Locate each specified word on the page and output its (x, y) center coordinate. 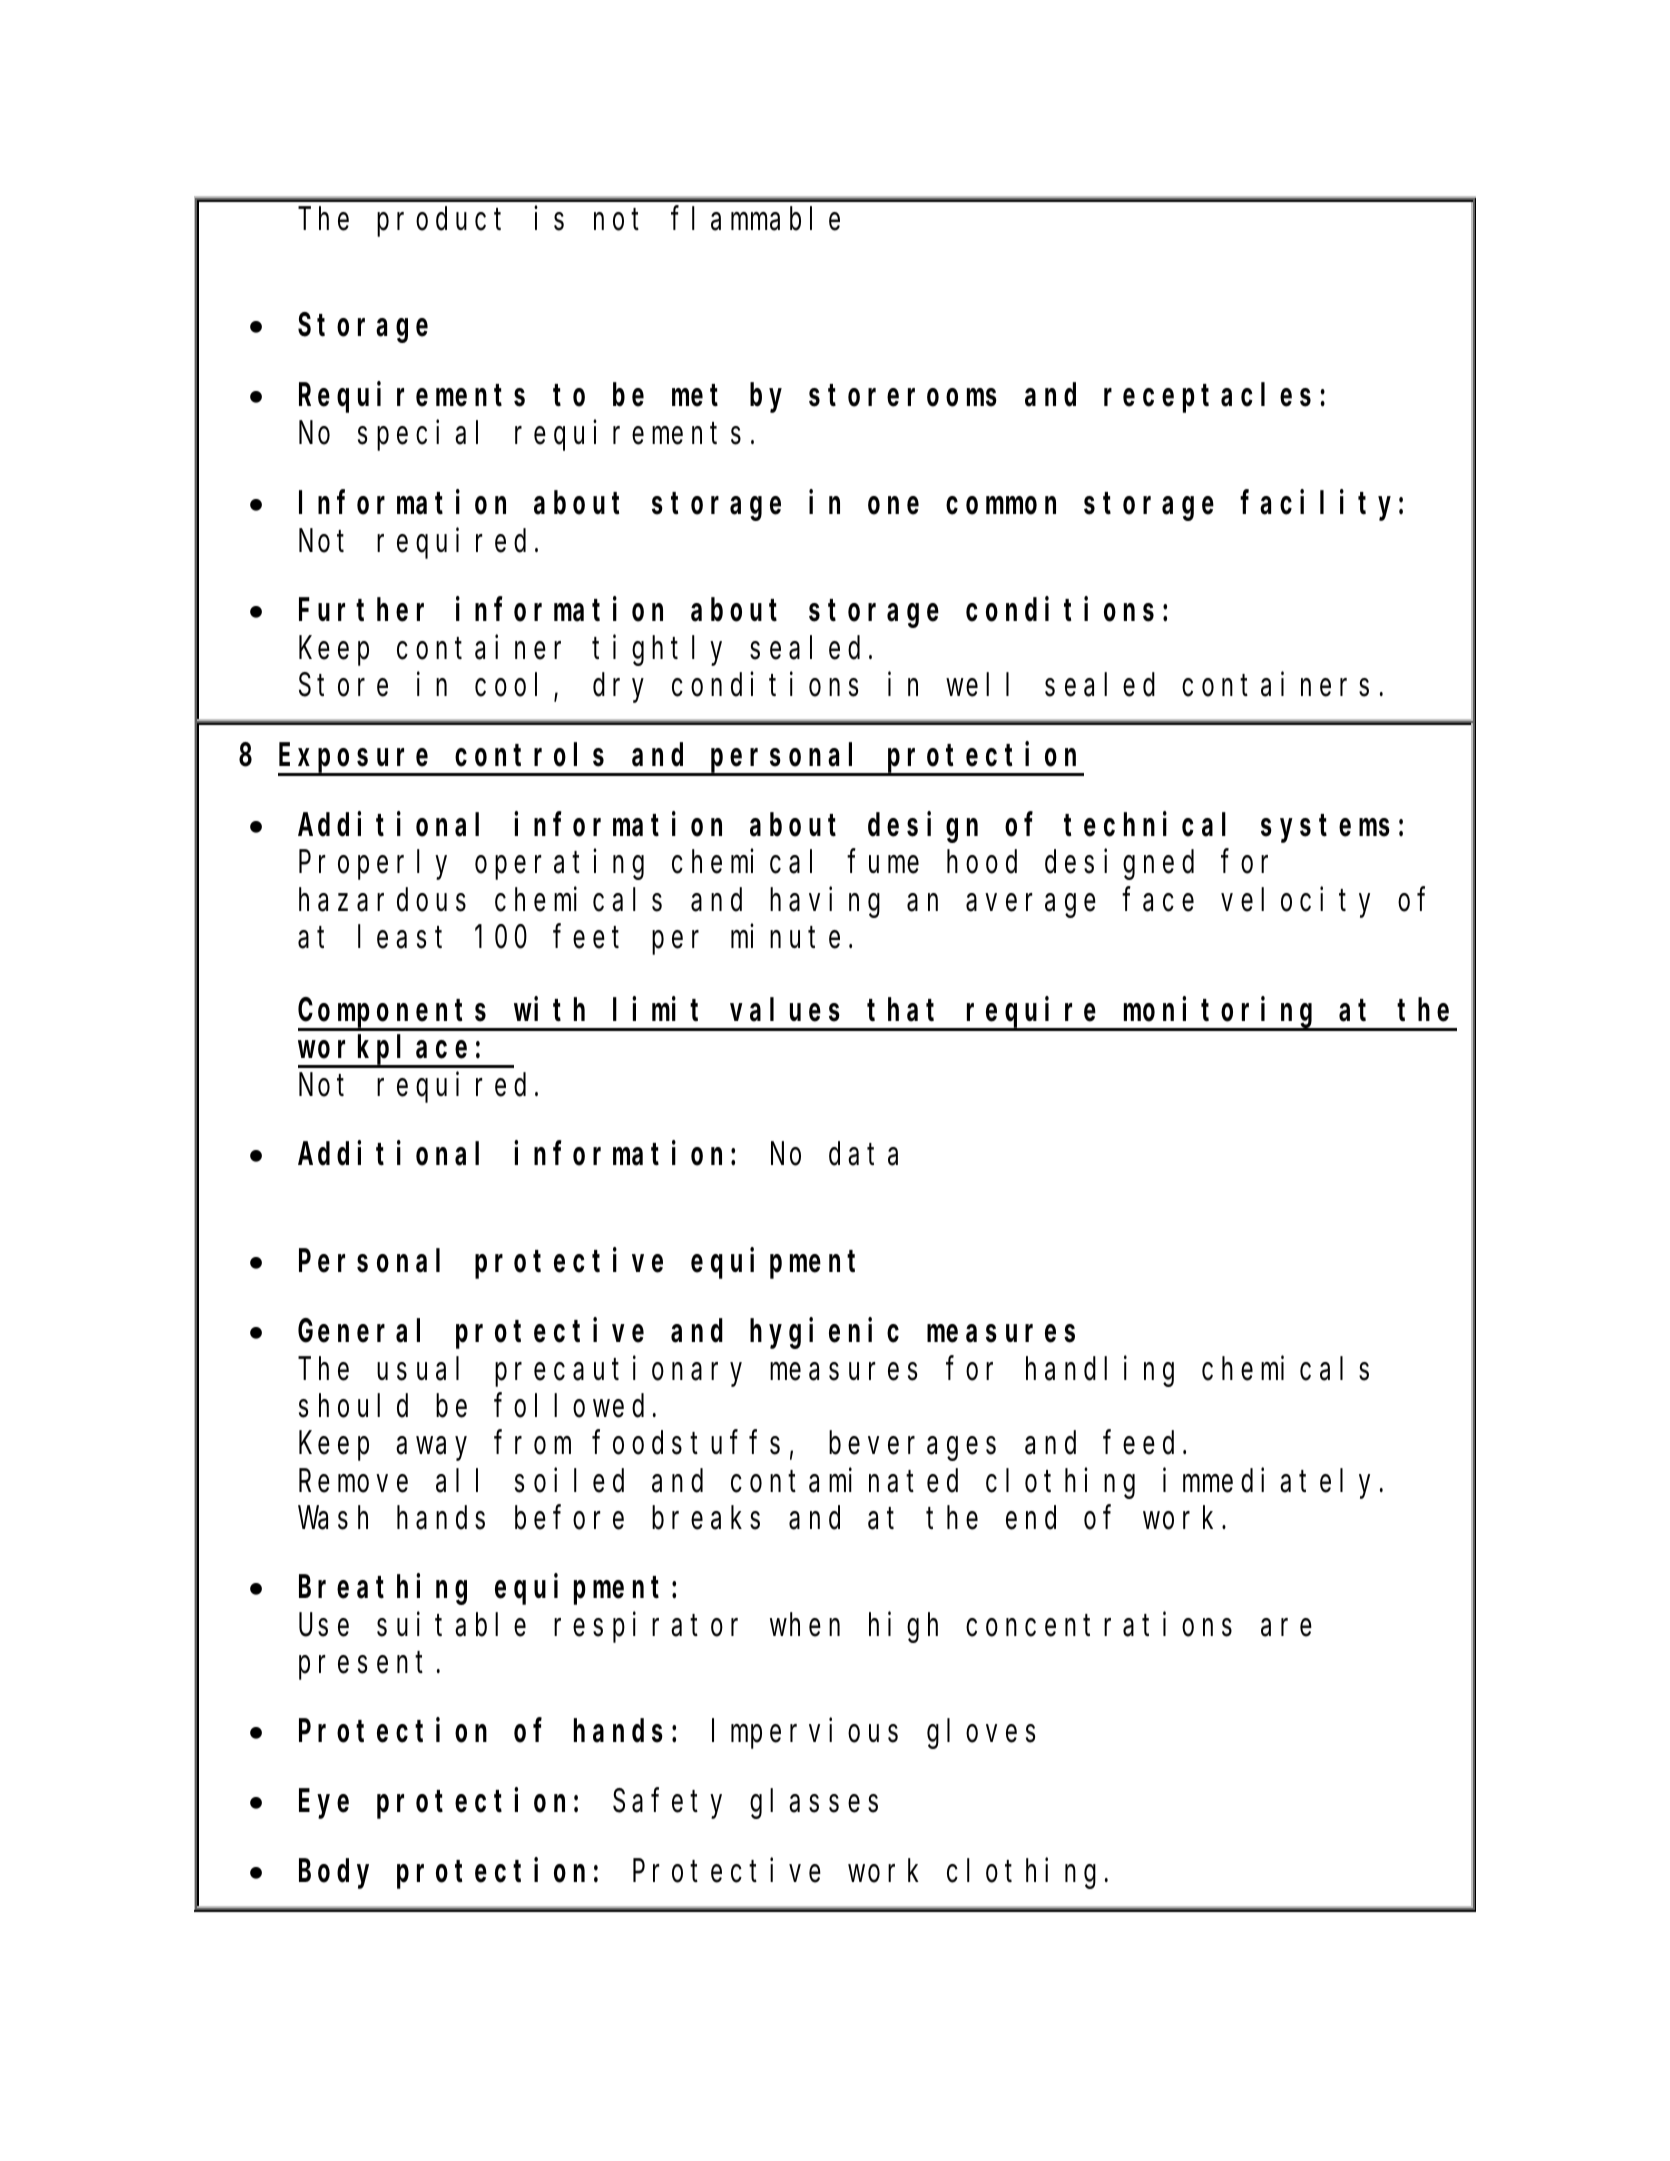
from (533, 1443)
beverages (912, 1446)
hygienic (824, 1334)
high (903, 1627)
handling (1100, 1372)
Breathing (383, 1589)
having (825, 902)
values (785, 1010)
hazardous (382, 900)
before (569, 1518)
